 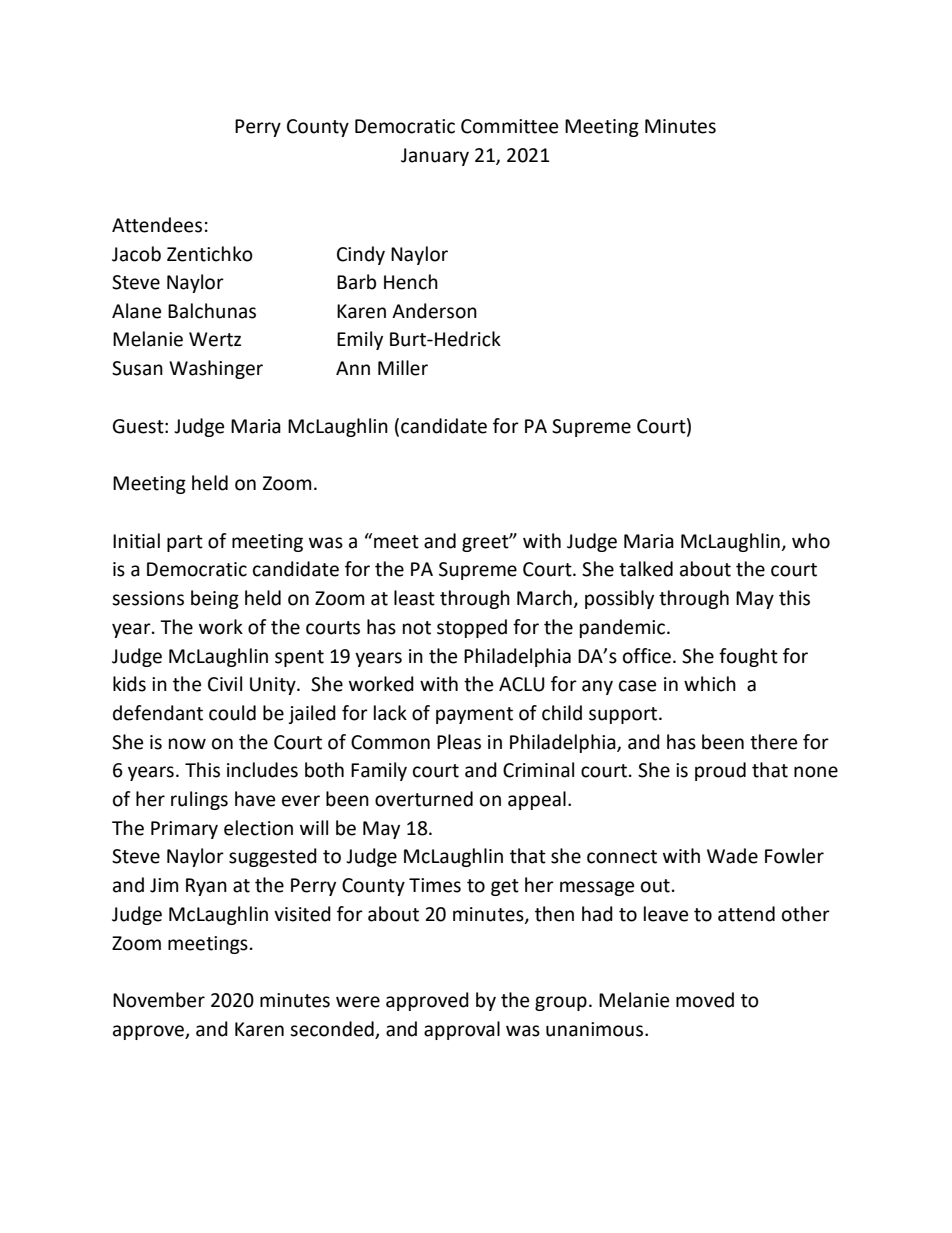 What do you see at coordinates (474, 715) in the image?
I see `payment` at bounding box center [474, 715].
